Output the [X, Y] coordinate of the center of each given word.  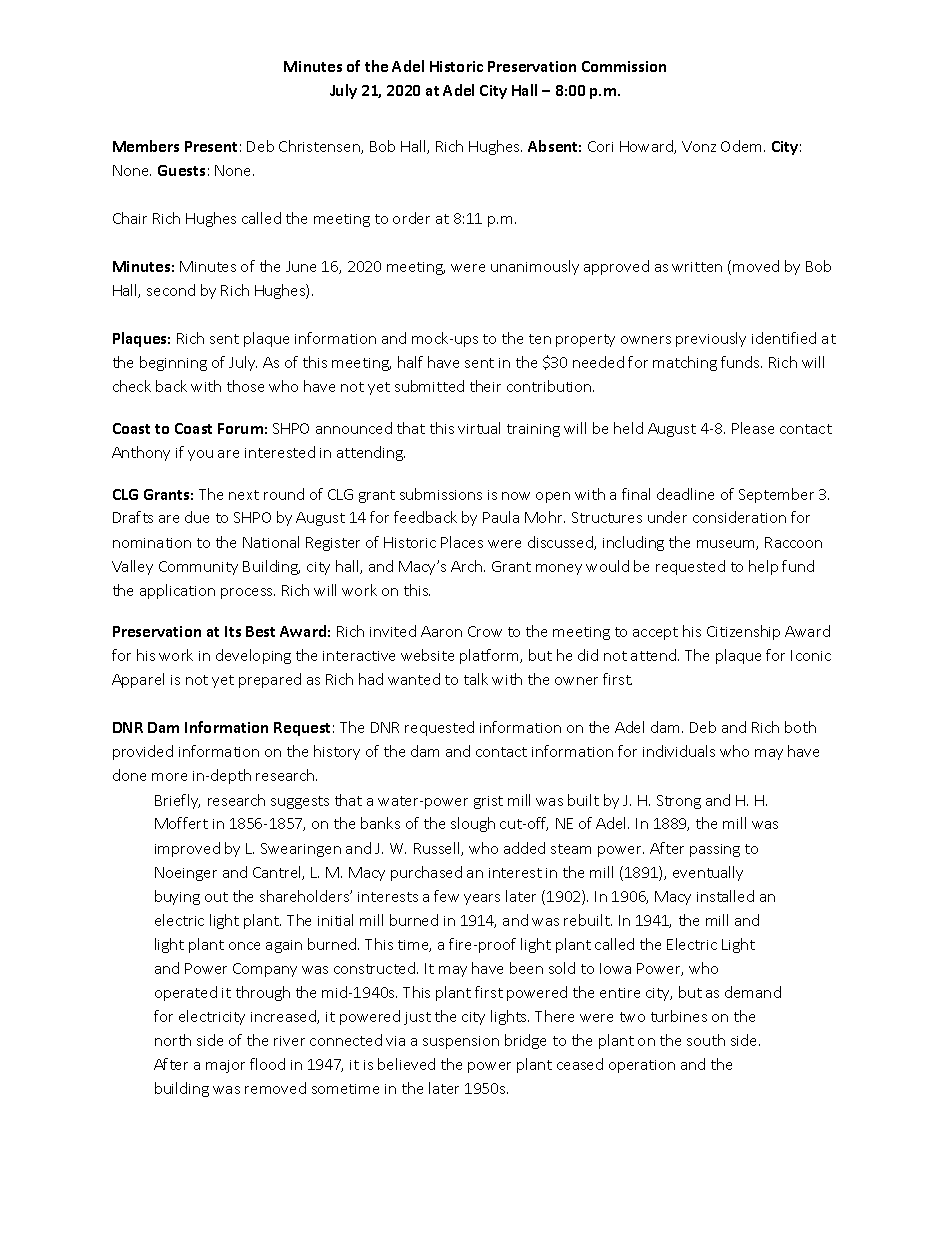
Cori [600, 146]
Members [146, 146]
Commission [624, 66]
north [173, 1040]
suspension [461, 1042]
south [706, 1040]
